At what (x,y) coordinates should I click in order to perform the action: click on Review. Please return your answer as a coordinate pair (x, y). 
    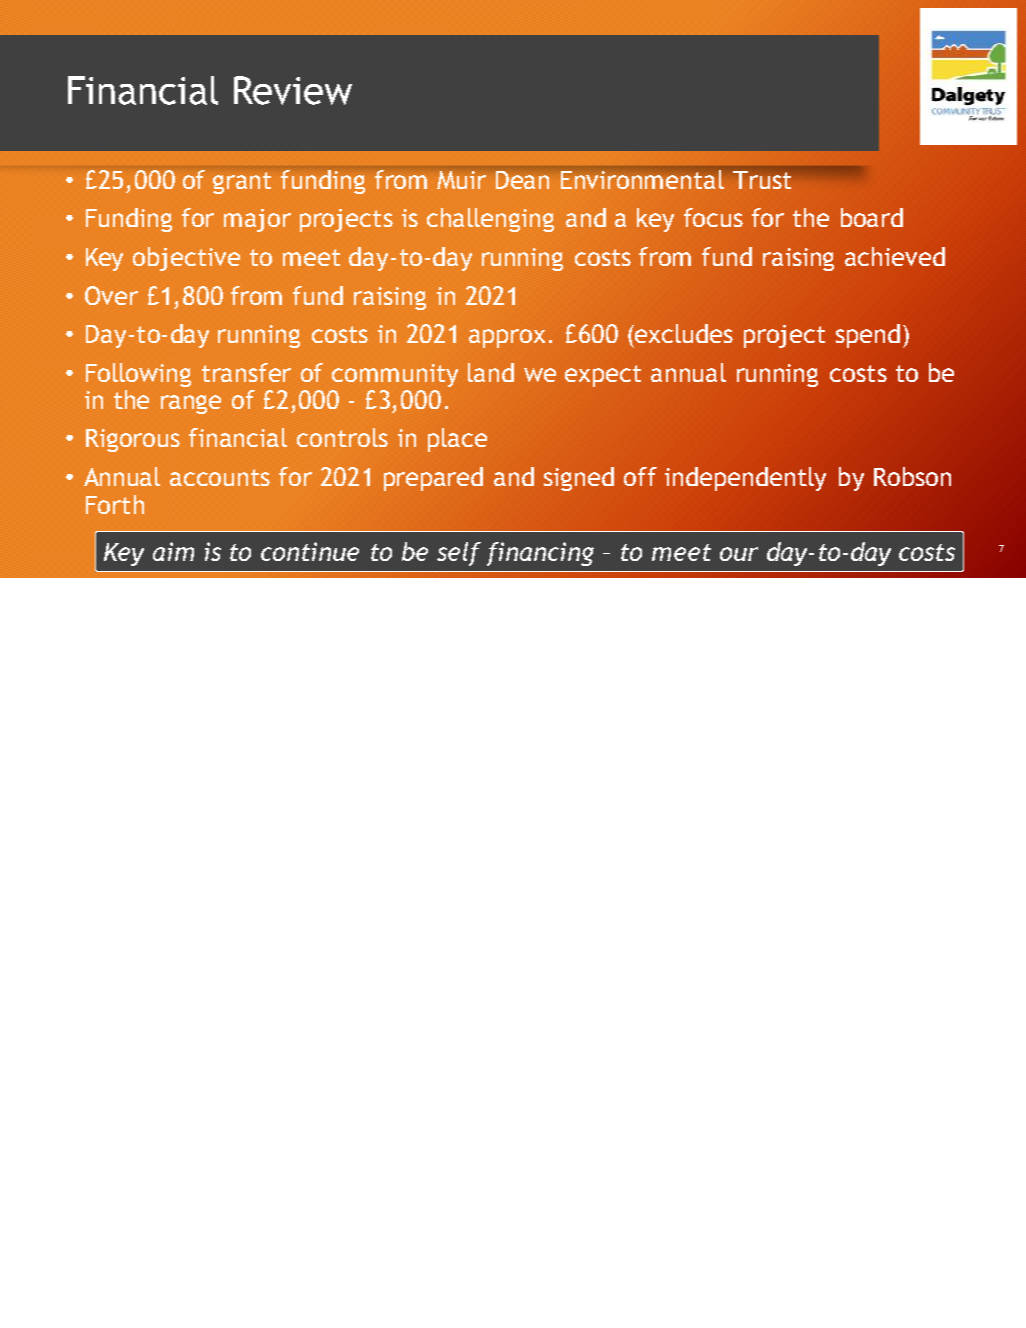
    Looking at the image, I should click on (293, 90).
